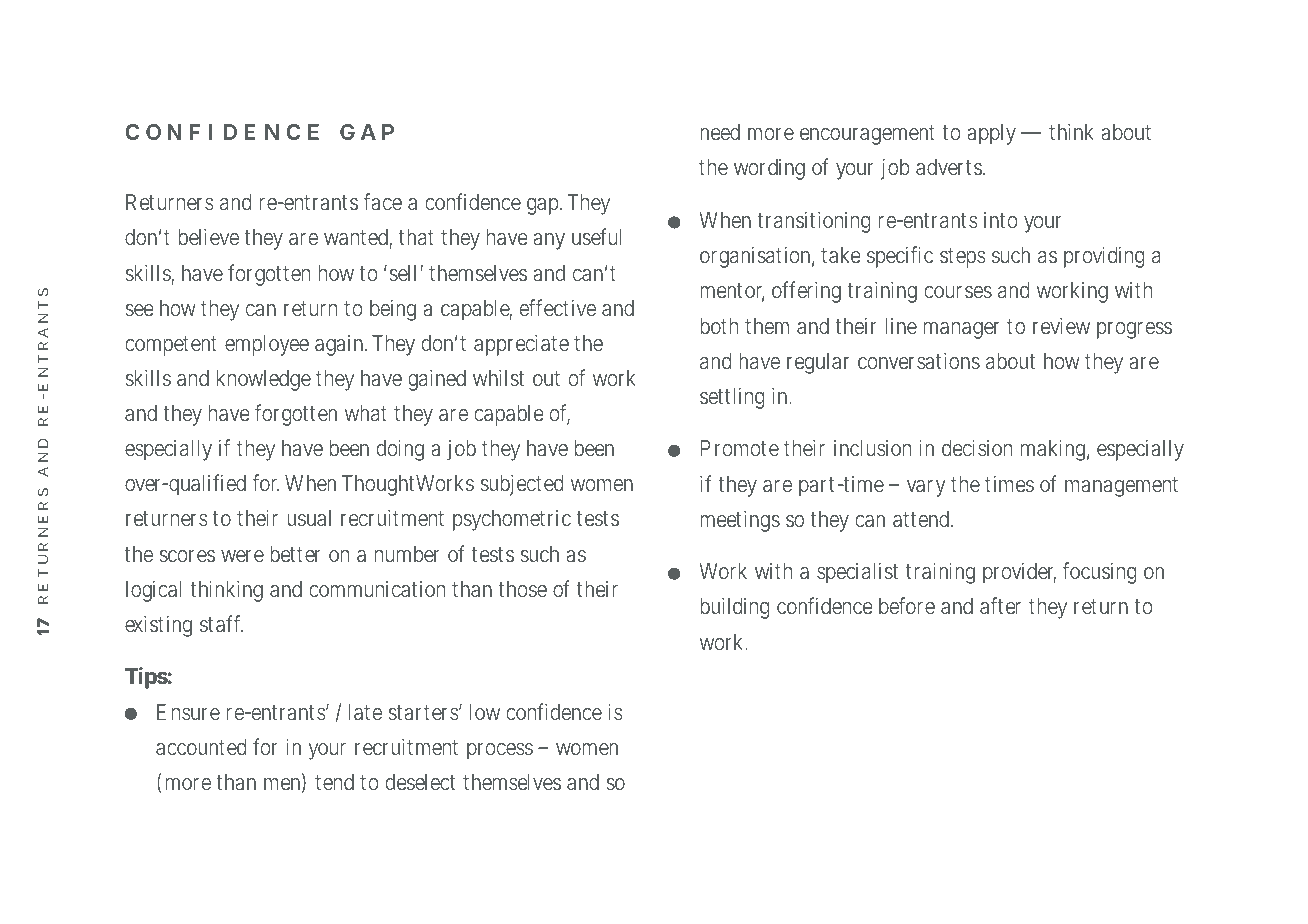  I want to click on building, so click(734, 608).
